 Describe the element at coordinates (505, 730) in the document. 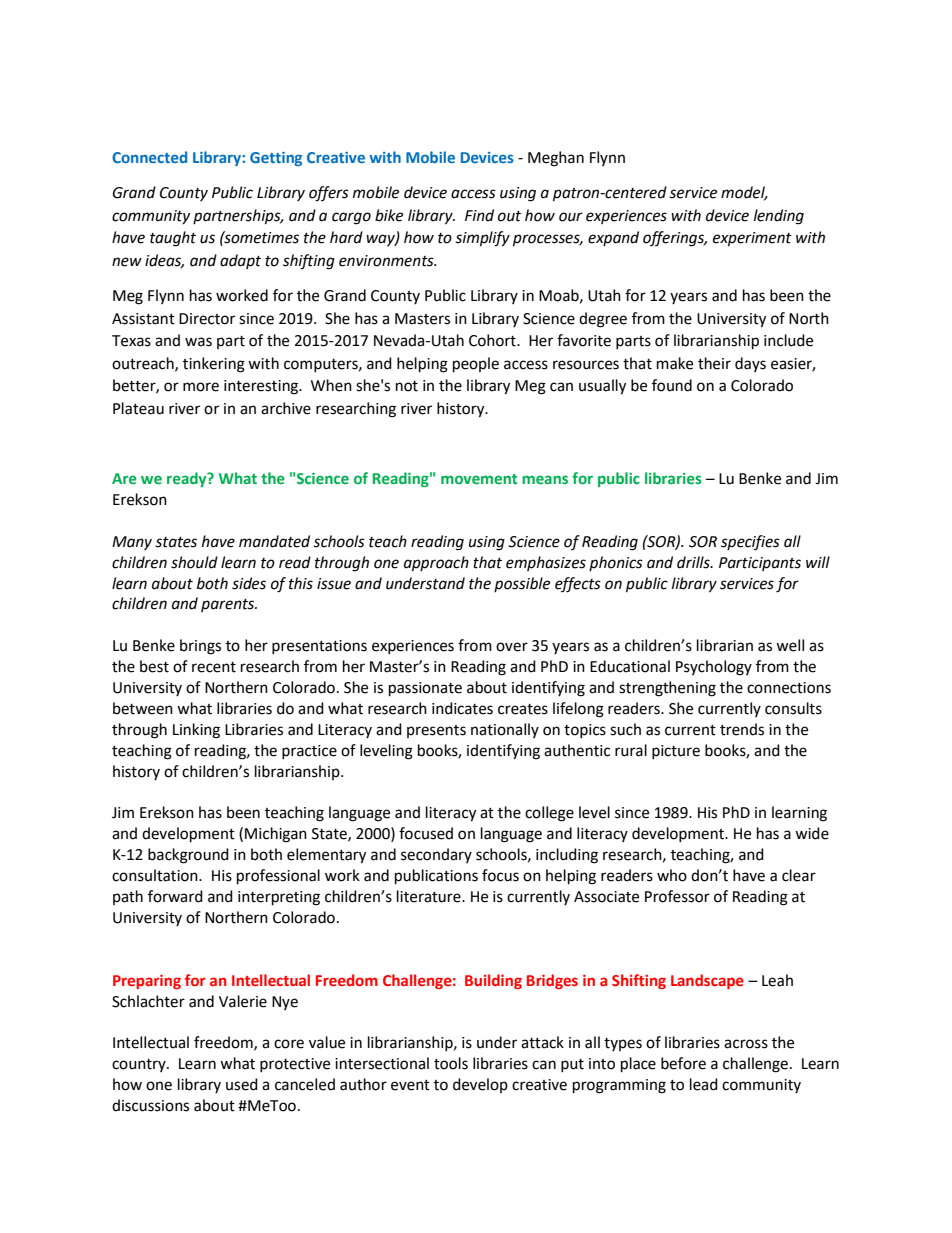

I see `nationally` at that location.
